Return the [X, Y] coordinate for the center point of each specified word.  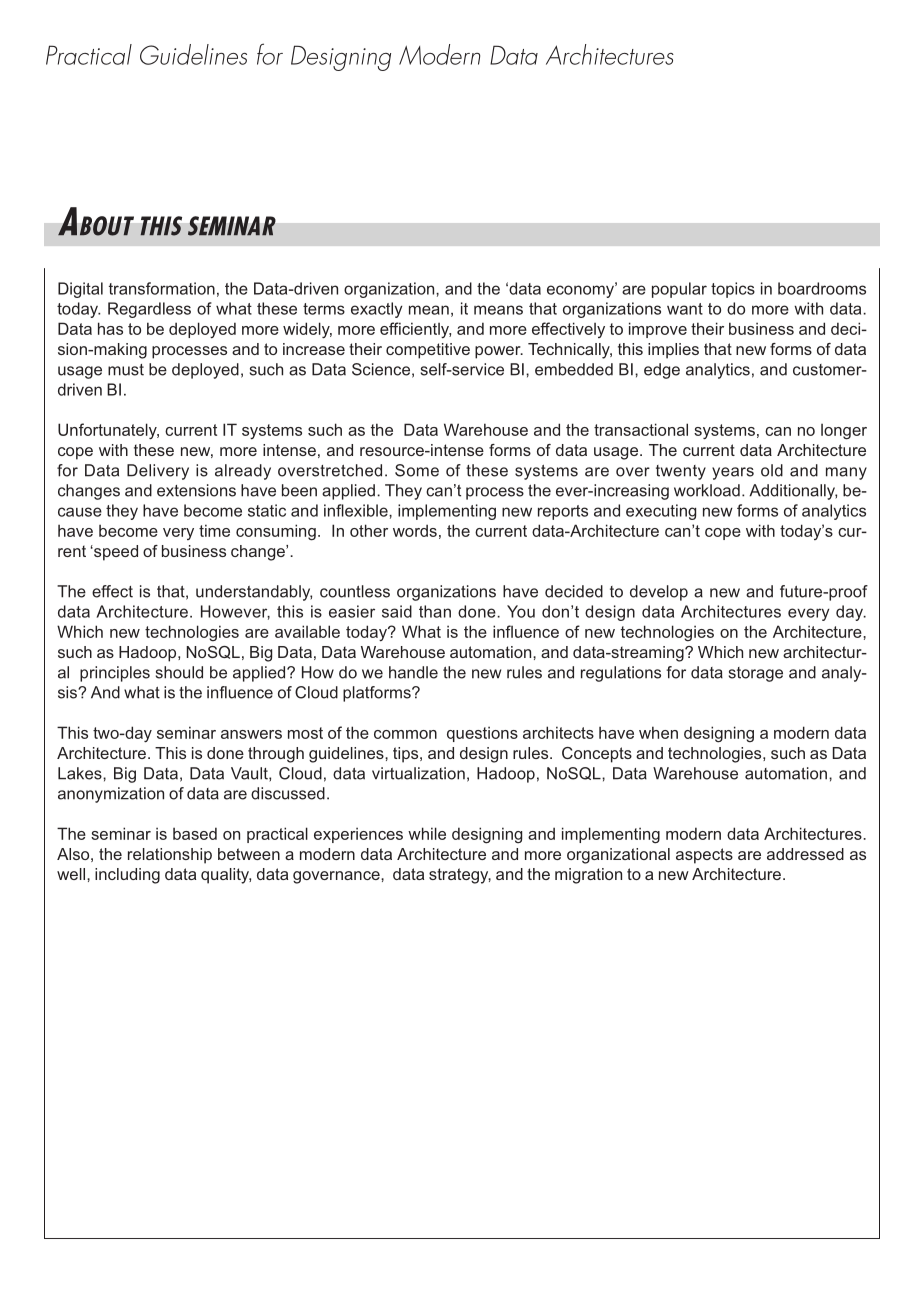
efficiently [415, 330]
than [435, 611]
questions [482, 734]
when [658, 732]
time [214, 530]
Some [417, 470]
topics [733, 290]
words [415, 530]
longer [844, 432]
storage [756, 674]
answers [251, 734]
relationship [170, 856]
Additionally [793, 492]
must [126, 370]
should [179, 672]
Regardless [149, 310]
